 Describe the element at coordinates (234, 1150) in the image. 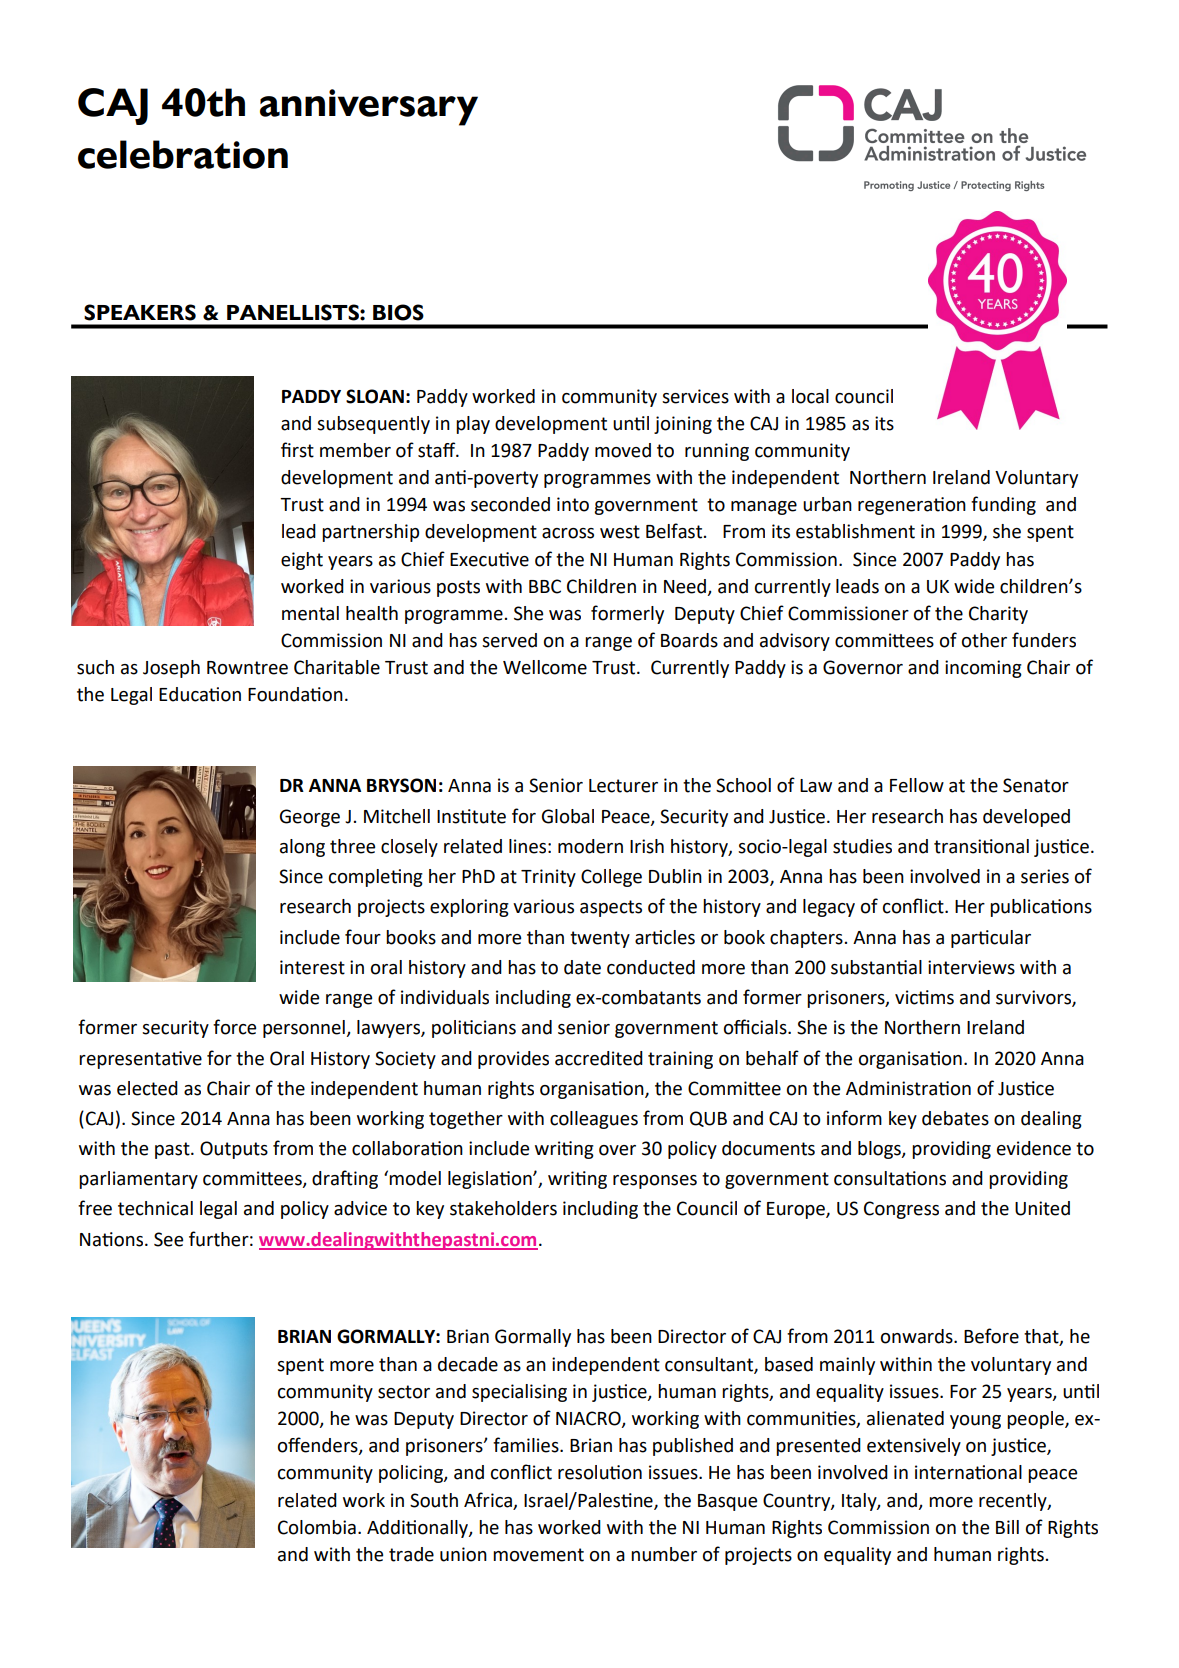

I see `Outputs` at that location.
